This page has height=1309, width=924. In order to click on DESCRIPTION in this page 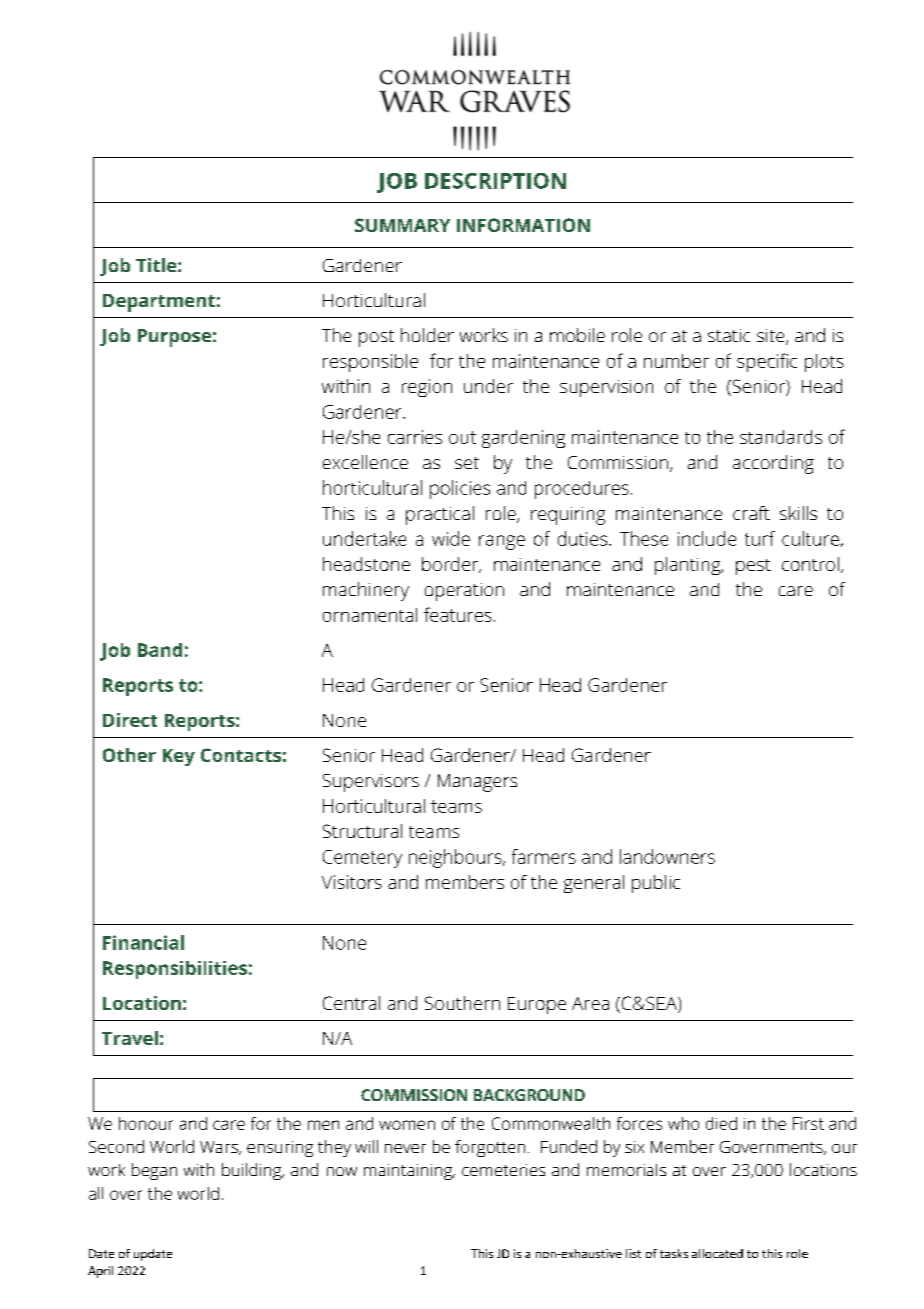, I will do `click(495, 181)`.
